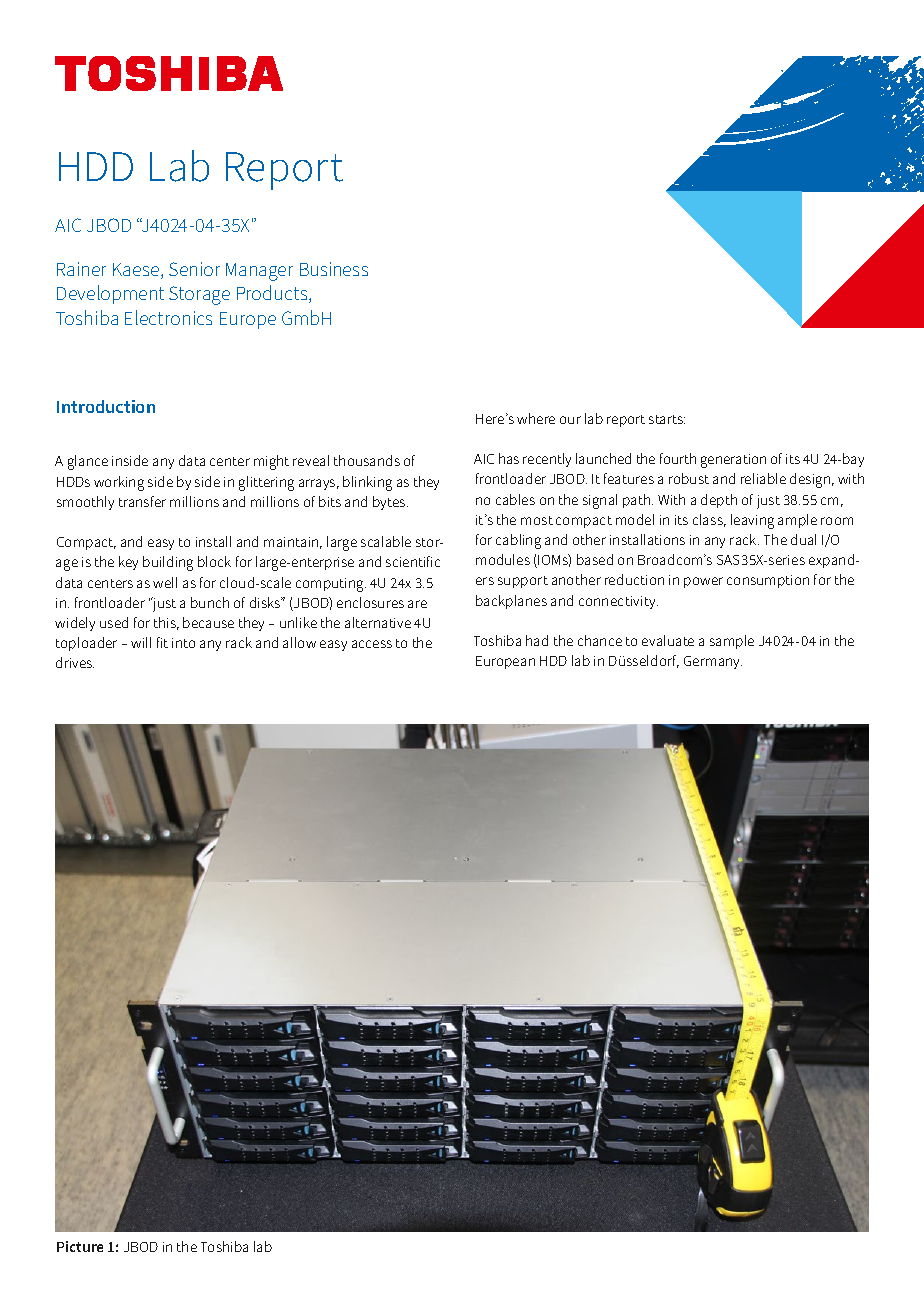  Describe the element at coordinates (713, 662) in the page. I see `Germany` at that location.
